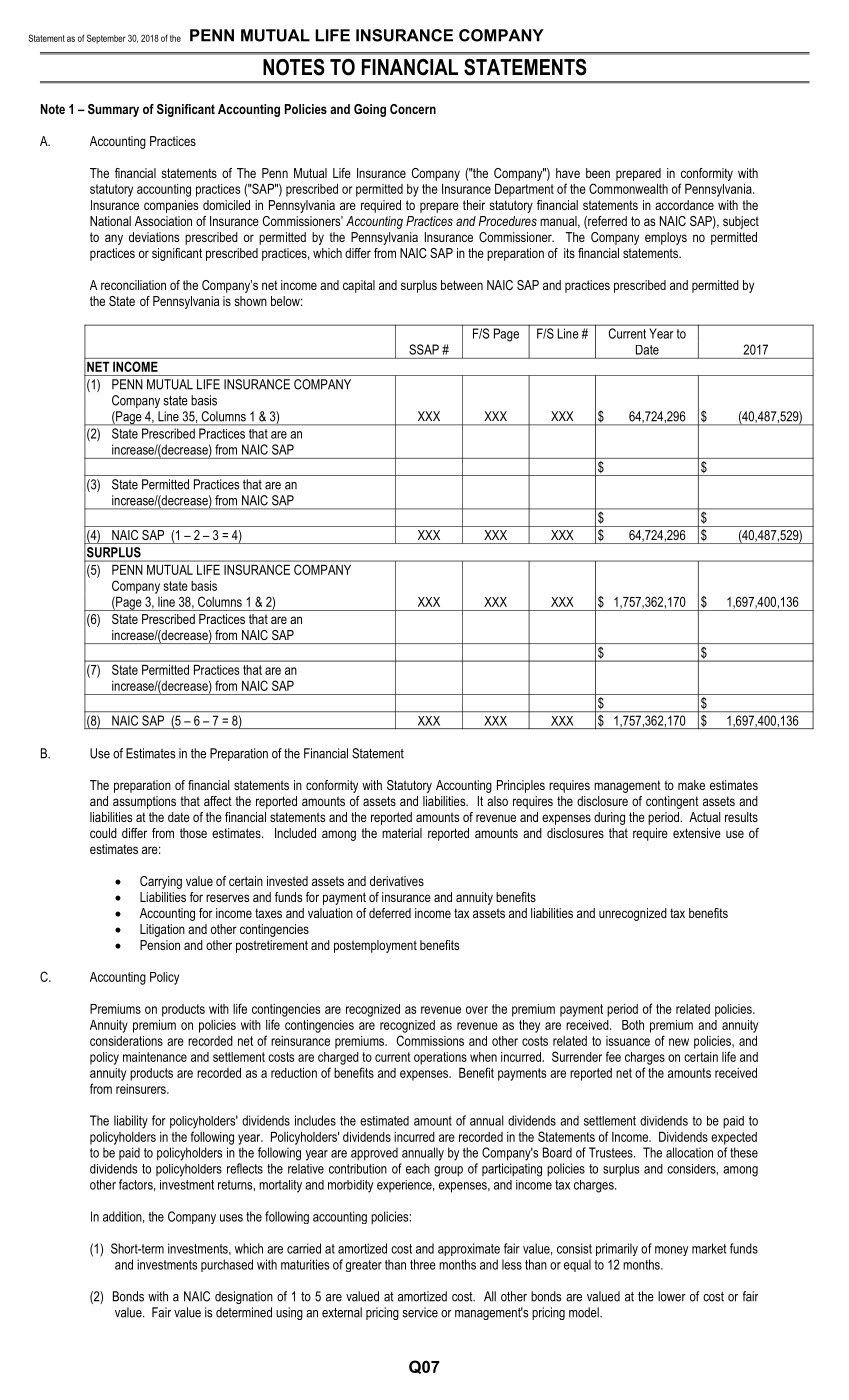 This screenshot has width=849, height=1400. Describe the element at coordinates (227, 1265) in the screenshot. I see `purchased` at that location.
